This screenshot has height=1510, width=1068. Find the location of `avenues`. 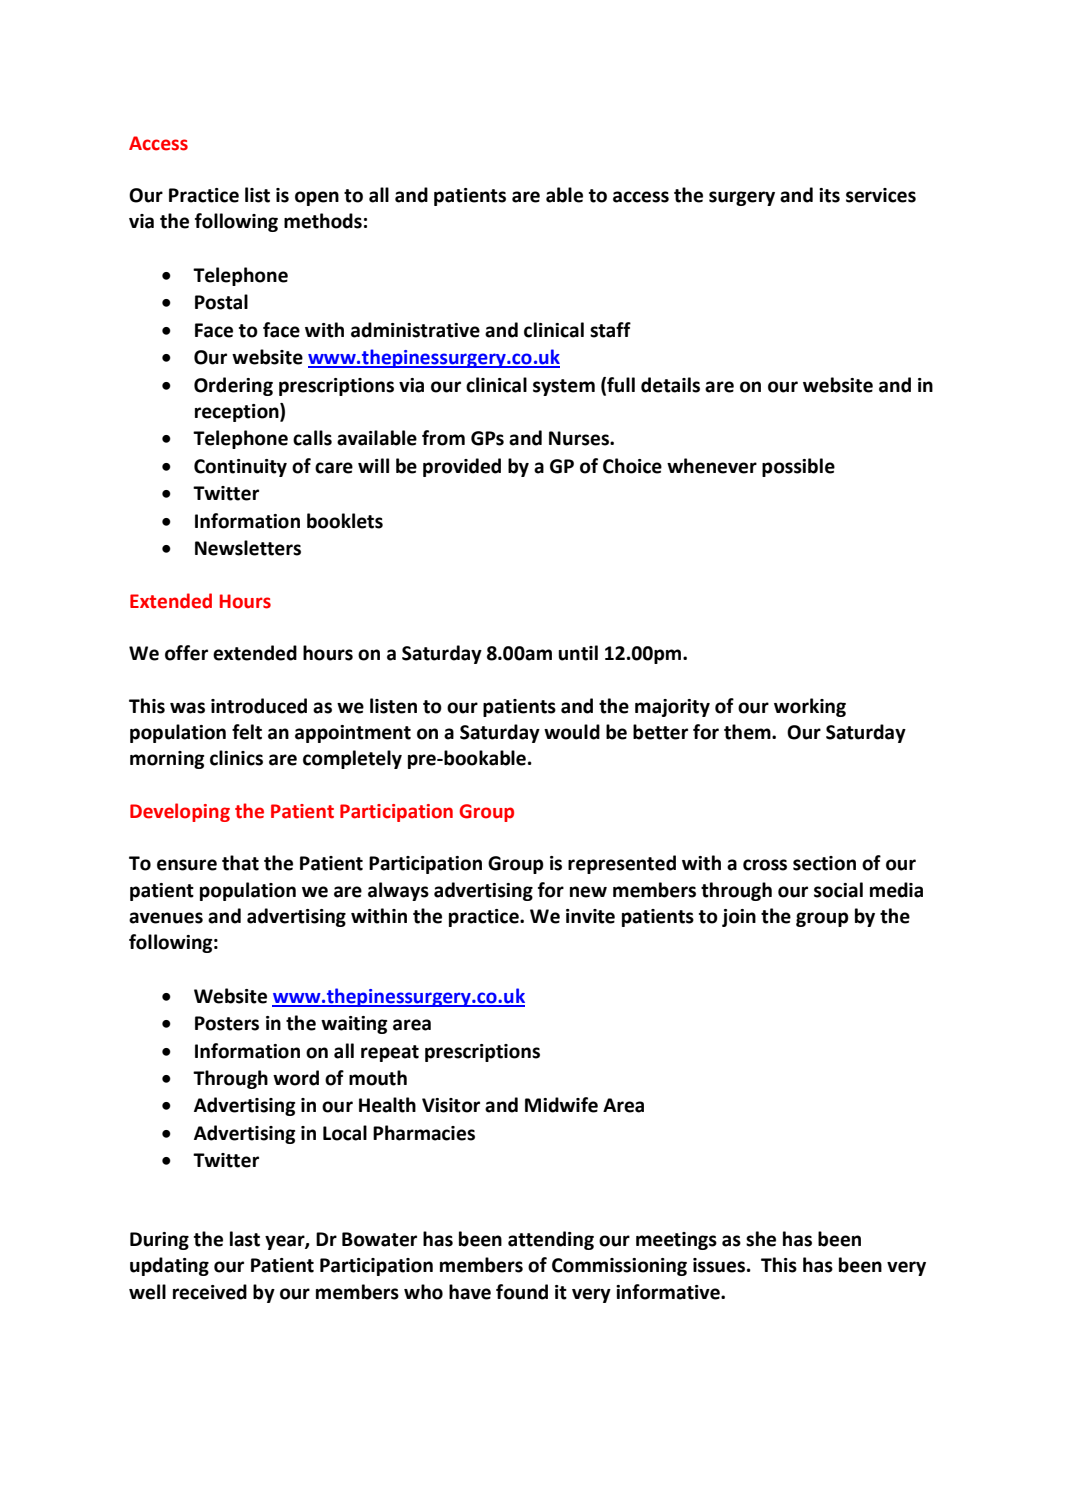

avenues is located at coordinates (166, 918).
